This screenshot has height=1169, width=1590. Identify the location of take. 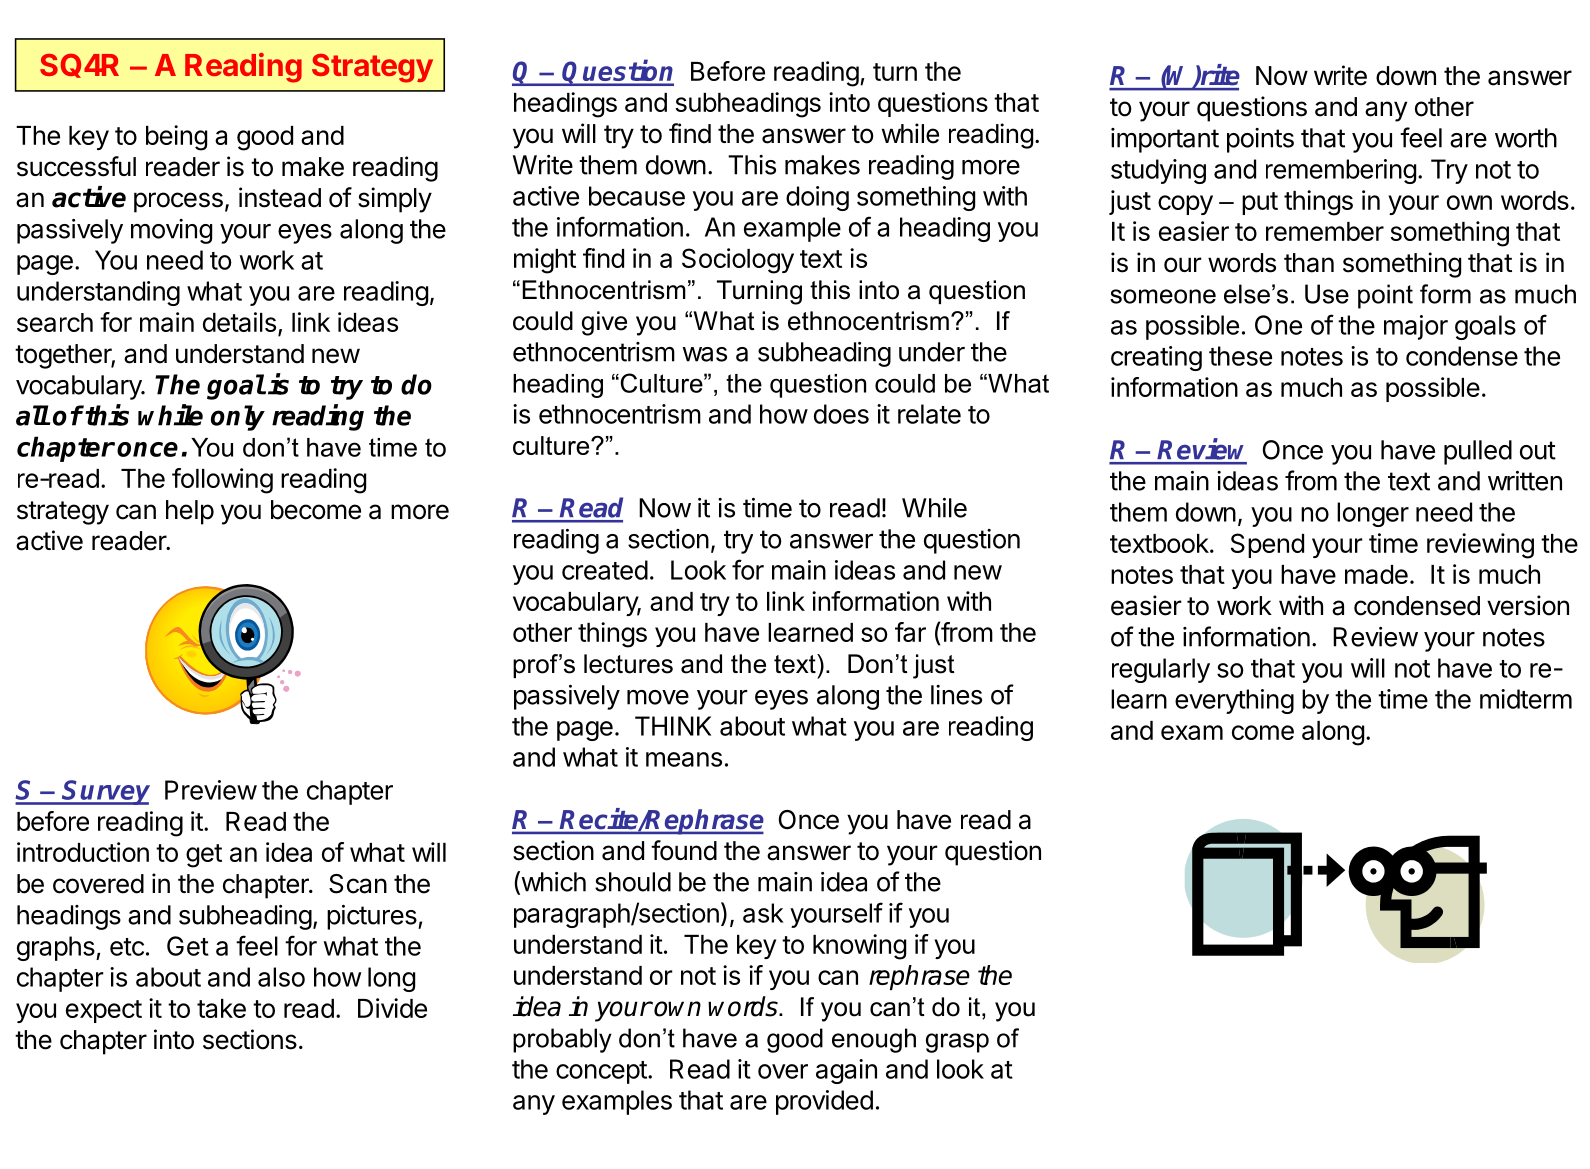
(221, 1008).
